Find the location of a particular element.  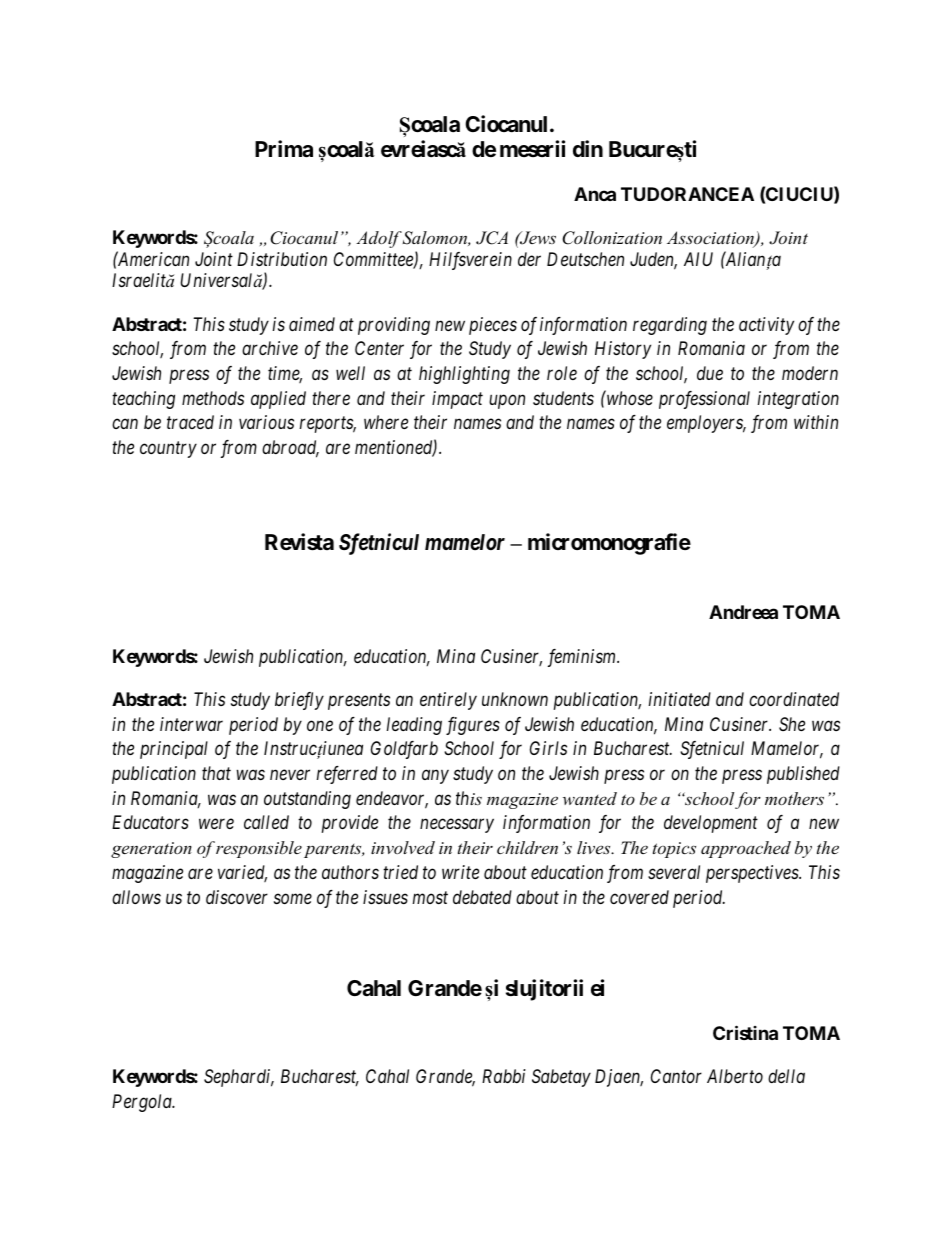

initiated is located at coordinates (680, 699).
